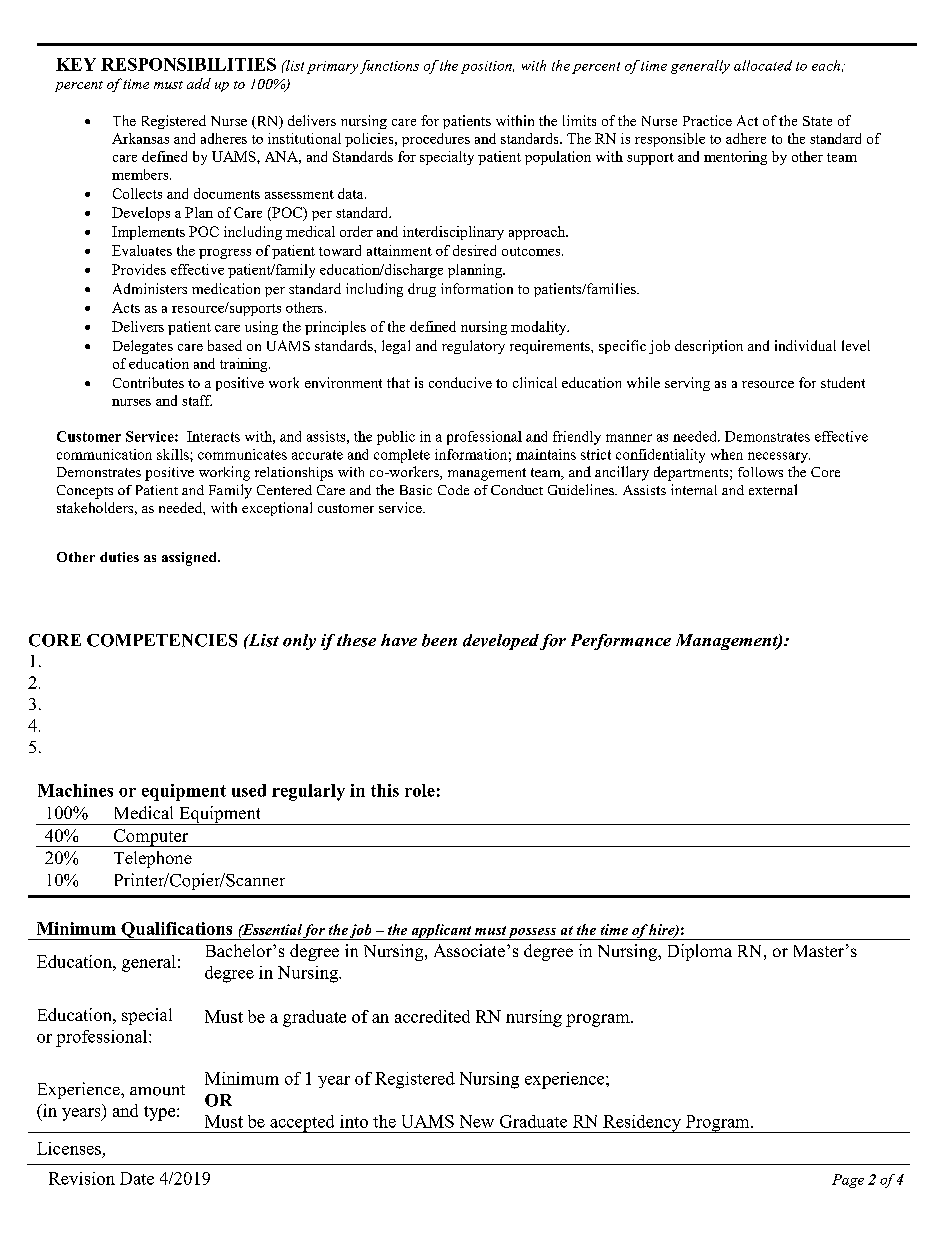 This image has height=1233, width=952. I want to click on individual, so click(805, 345).
